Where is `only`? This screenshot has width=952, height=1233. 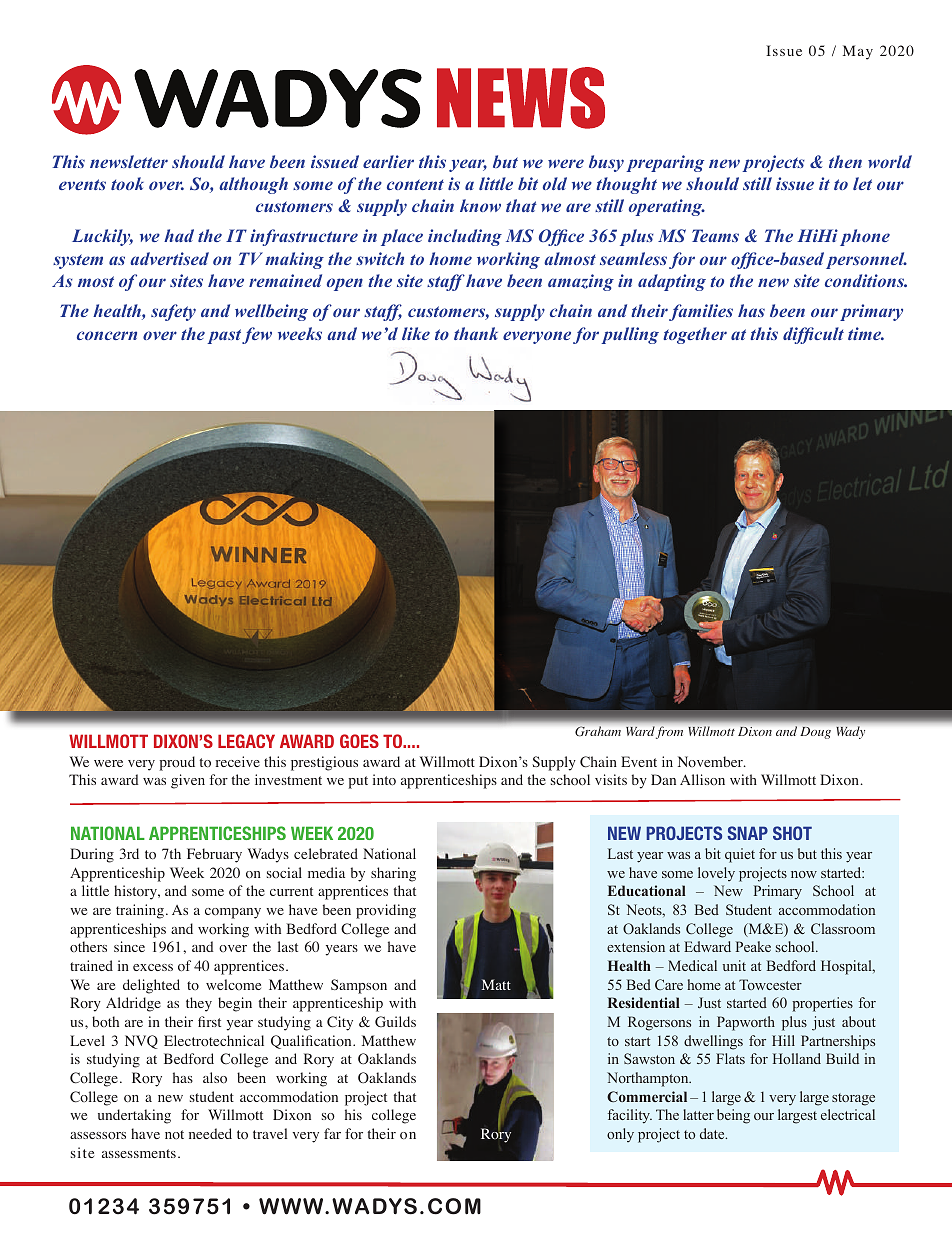 only is located at coordinates (620, 1135).
